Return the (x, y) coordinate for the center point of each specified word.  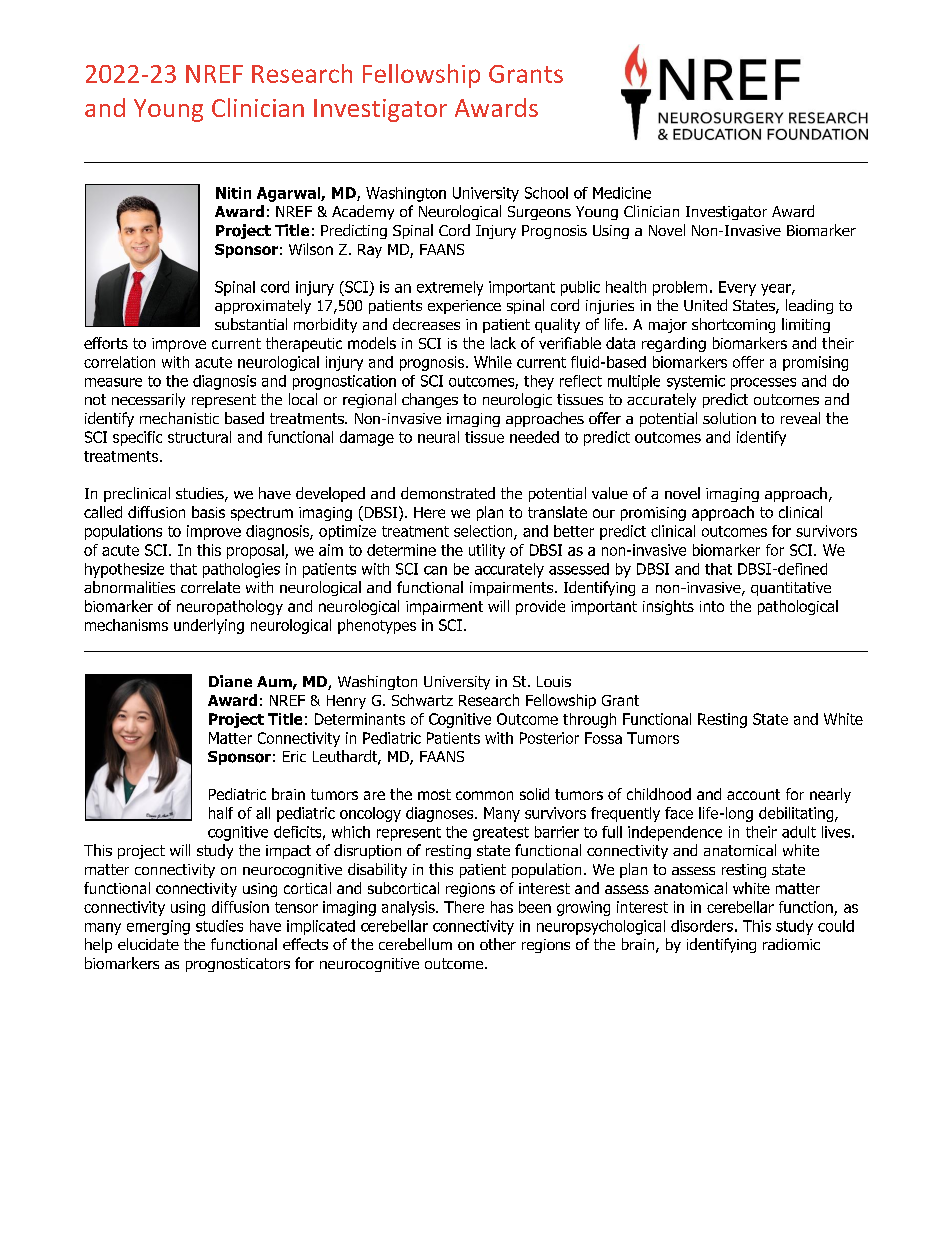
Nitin (233, 193)
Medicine (622, 193)
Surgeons (539, 213)
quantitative (791, 589)
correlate (210, 587)
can (435, 570)
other (498, 944)
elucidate (148, 944)
